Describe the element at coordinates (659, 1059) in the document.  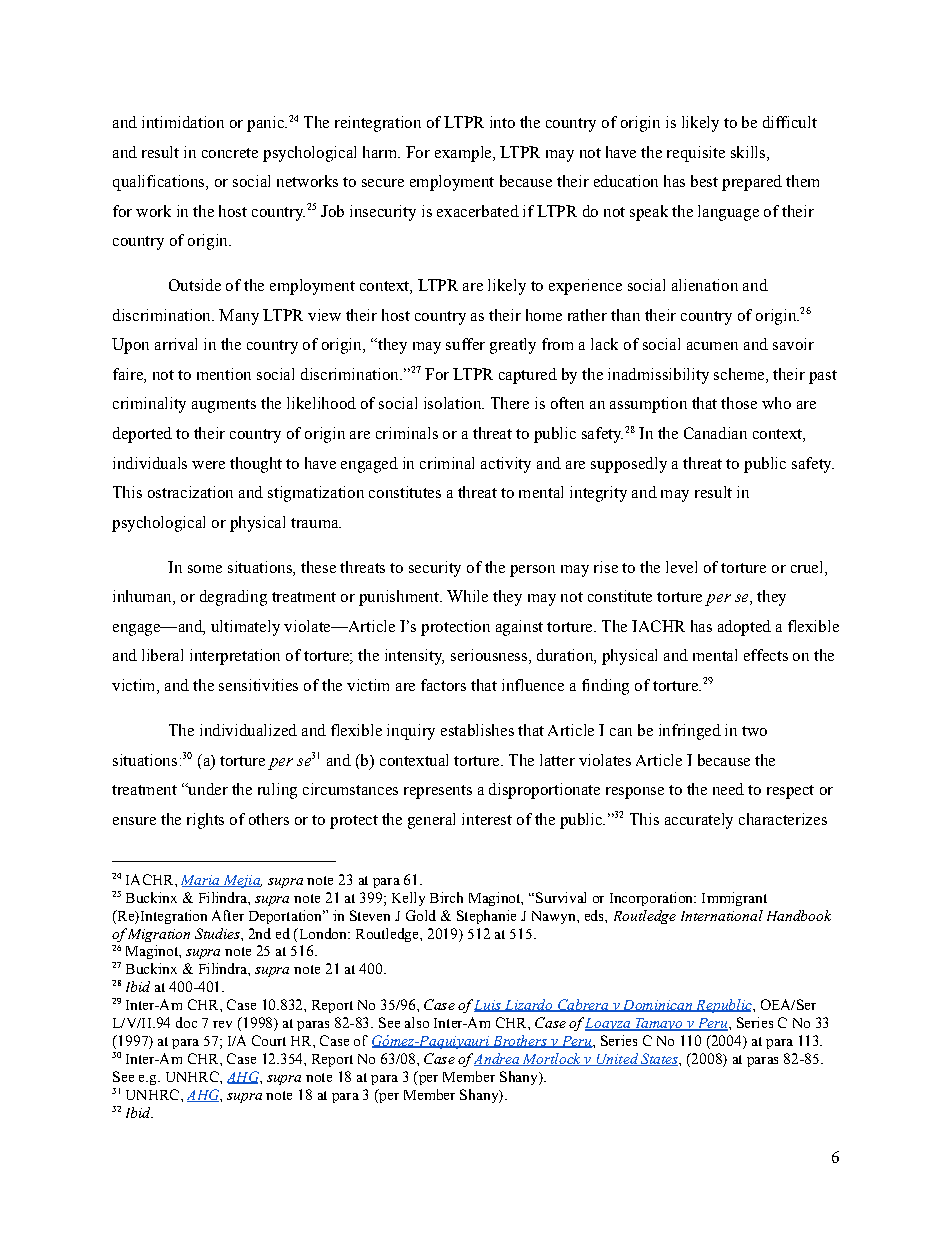
I see `States` at that location.
